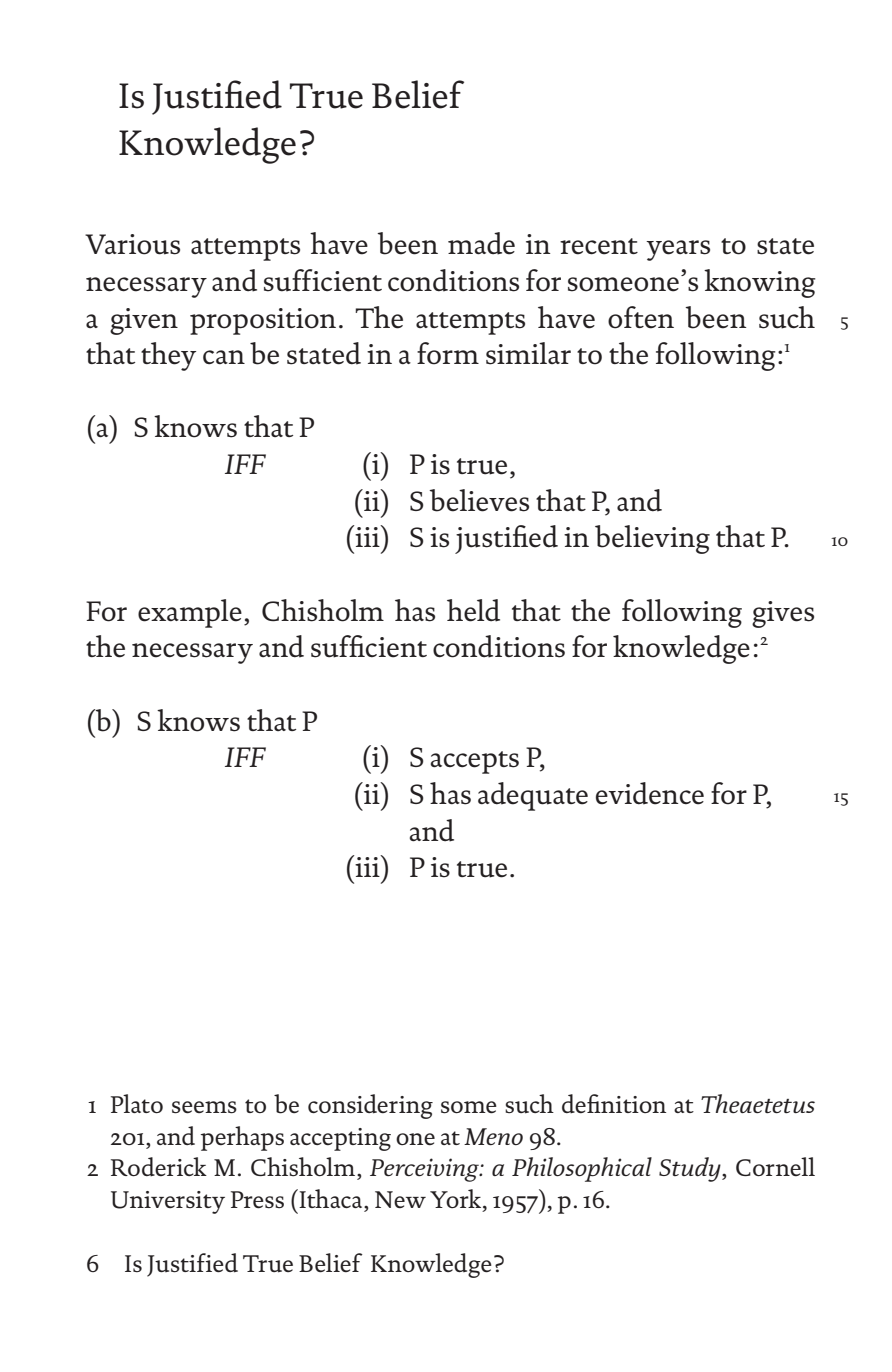 Image resolution: width=892 pixels, height=1372 pixels. What do you see at coordinates (425, 1170) in the screenshot?
I see `Perceiving` at bounding box center [425, 1170].
